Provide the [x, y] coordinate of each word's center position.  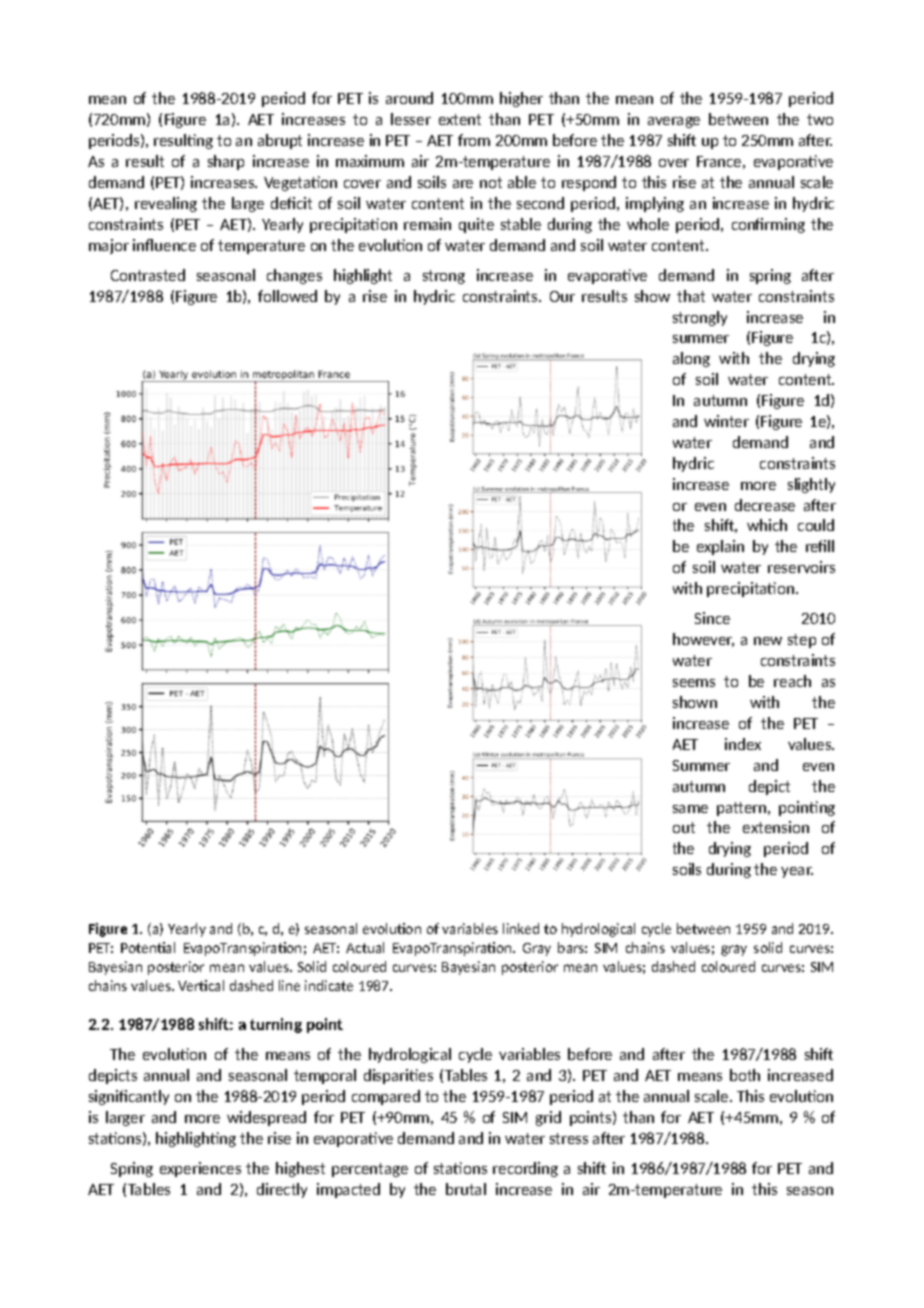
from [474, 140]
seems [694, 683]
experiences [200, 1169]
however [703, 640]
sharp [226, 162]
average [674, 122]
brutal [466, 1189]
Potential [148, 947]
